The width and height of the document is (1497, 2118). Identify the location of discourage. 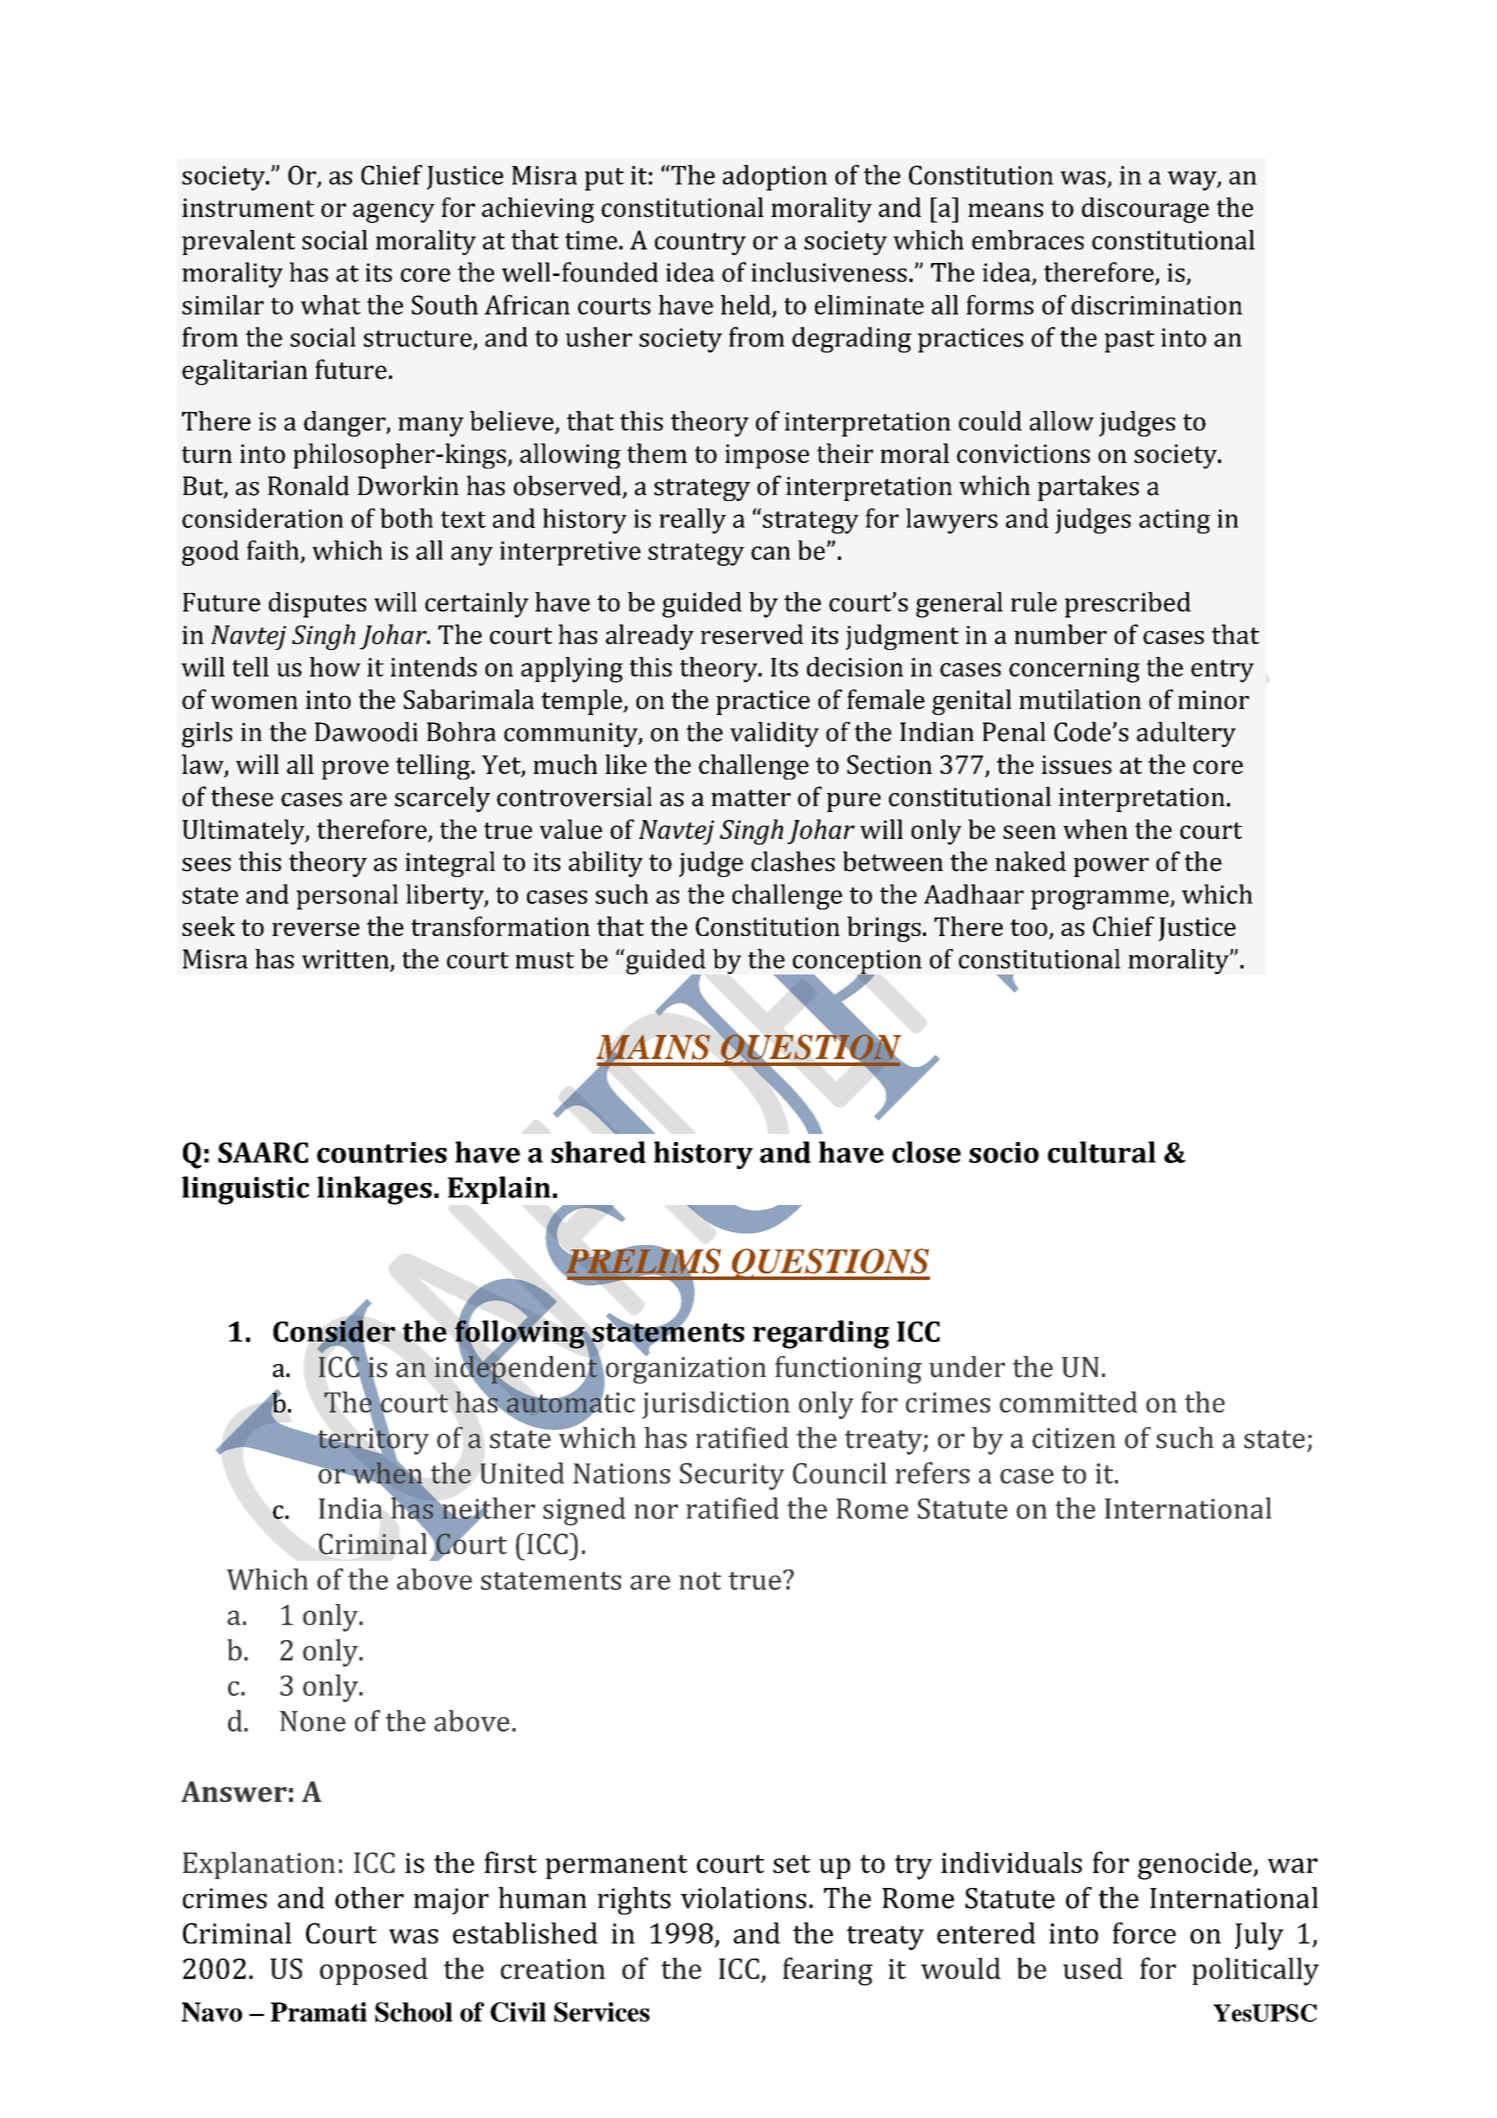
(1145, 210).
